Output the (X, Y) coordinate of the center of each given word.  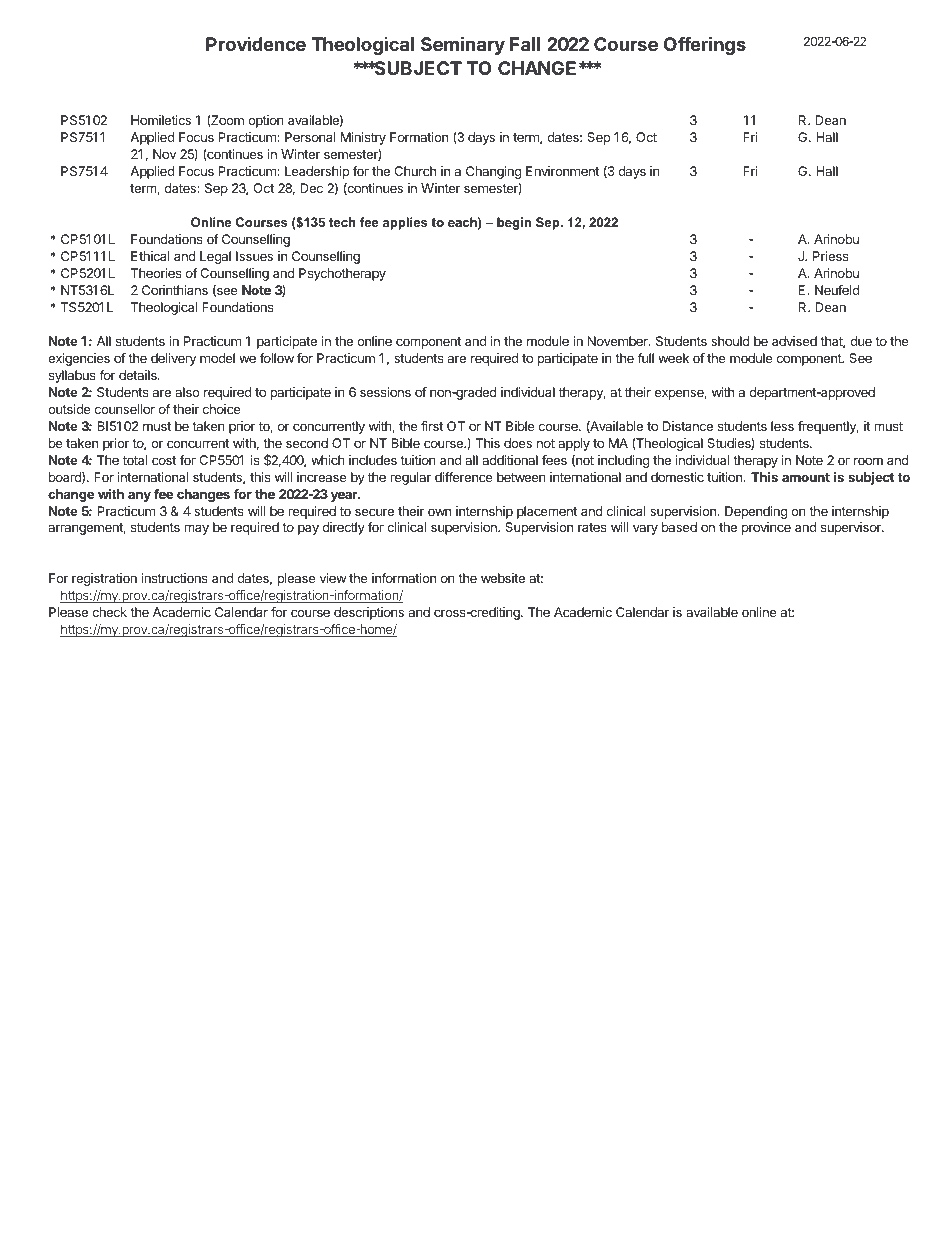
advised (794, 341)
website (503, 578)
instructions (174, 578)
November (619, 341)
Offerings (705, 45)
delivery (173, 359)
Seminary (463, 45)
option (266, 121)
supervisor (852, 528)
